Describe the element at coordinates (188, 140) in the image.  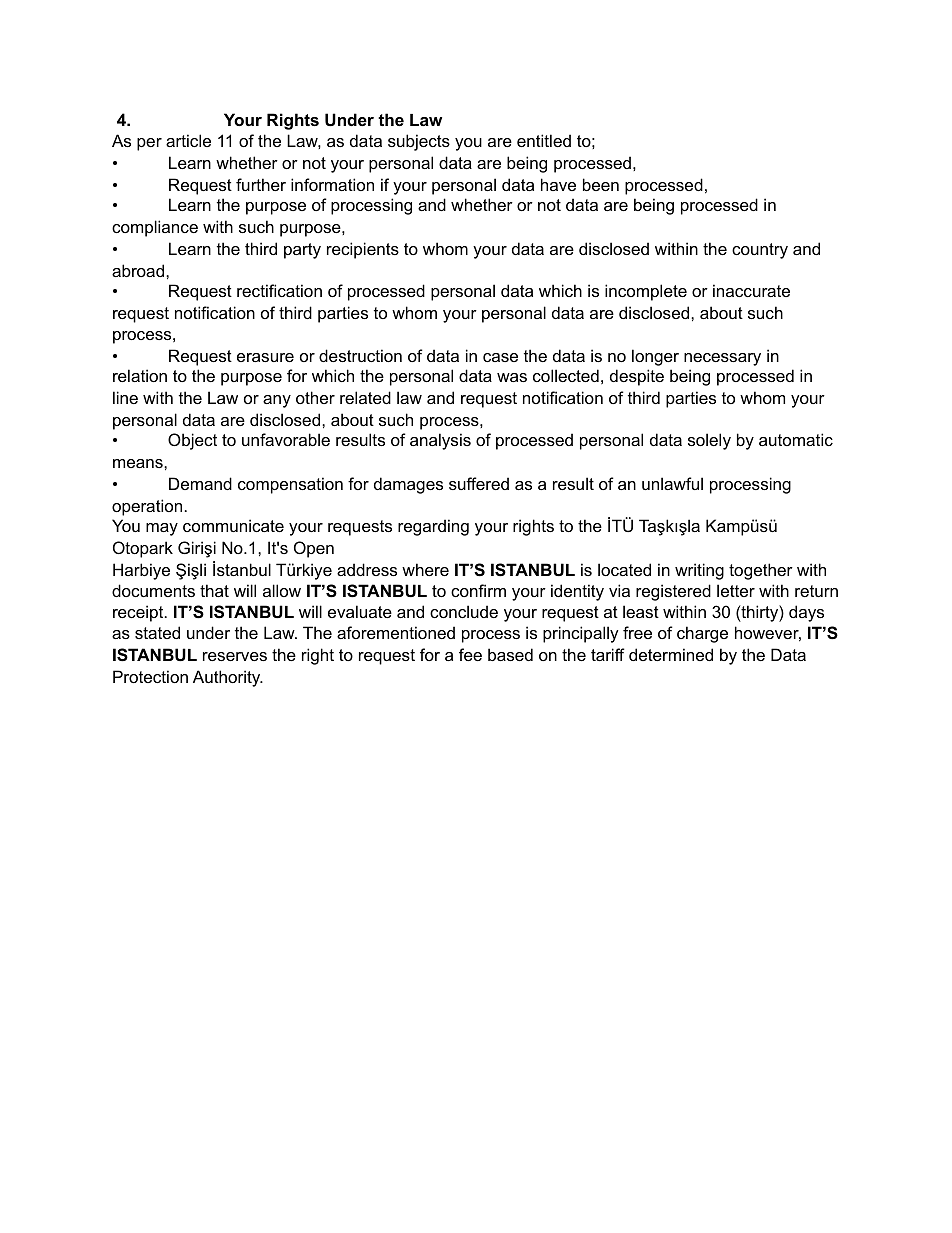
I see `article` at that location.
